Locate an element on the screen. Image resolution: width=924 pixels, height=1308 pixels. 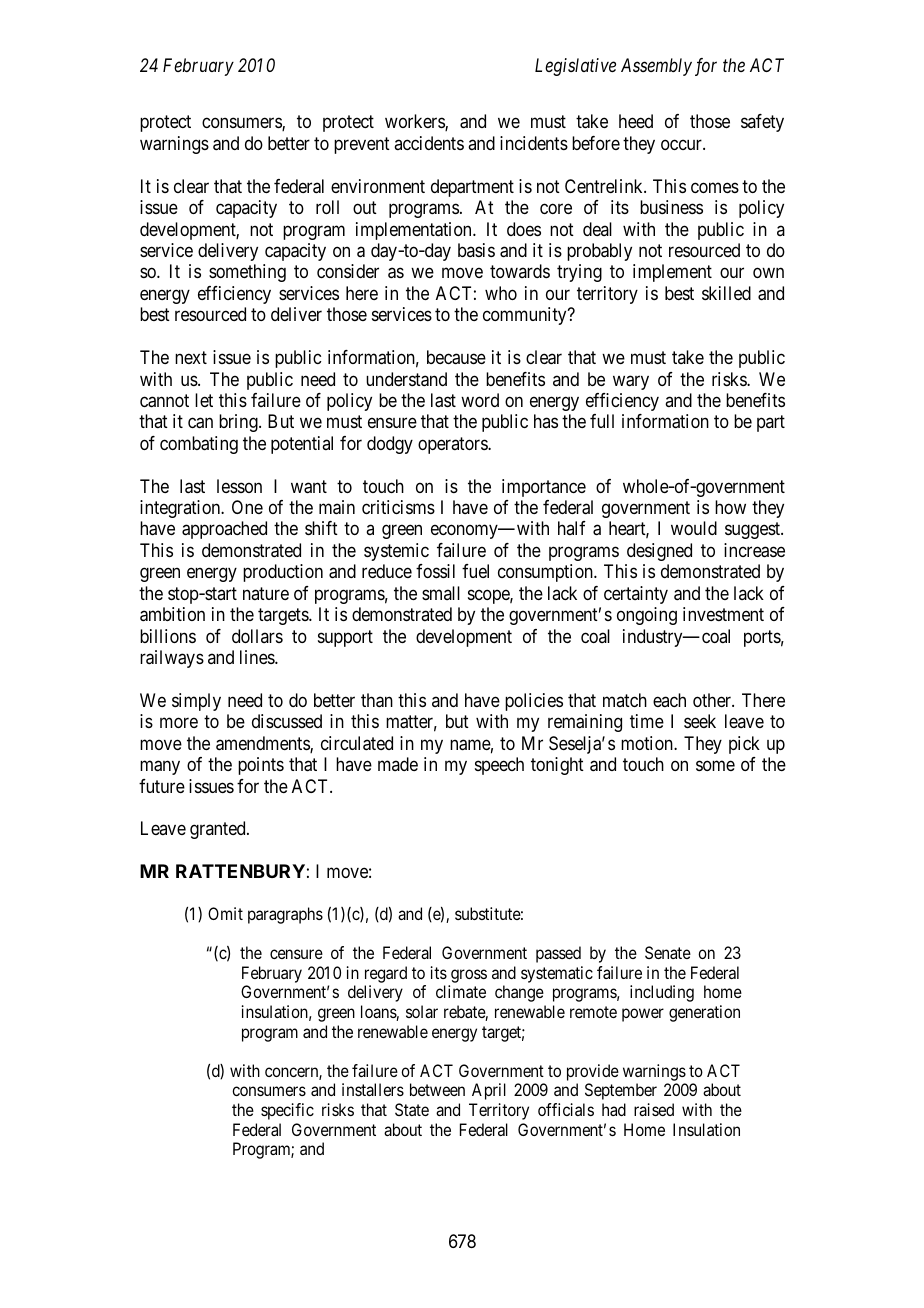
lesson is located at coordinates (239, 486).
